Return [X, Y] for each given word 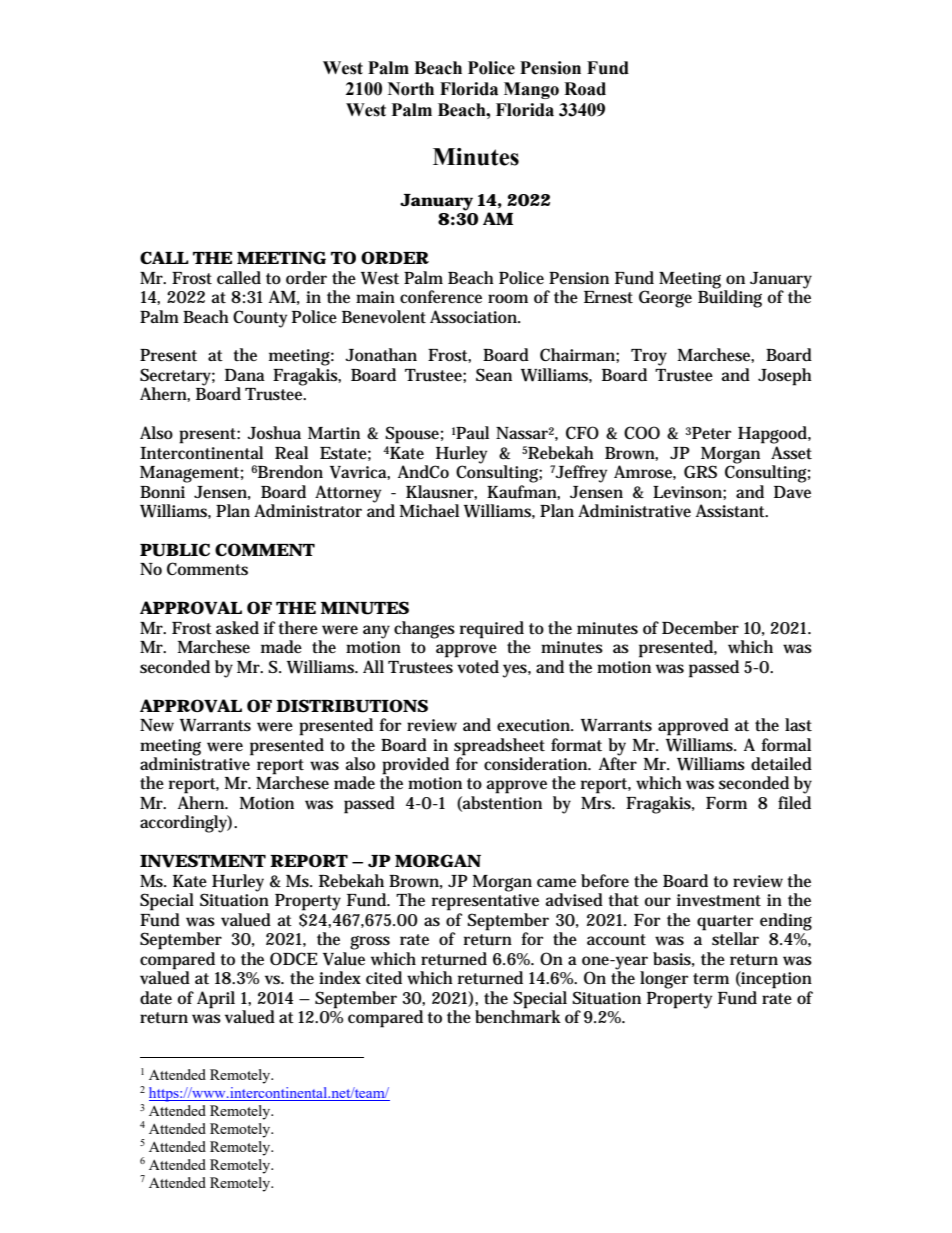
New [157, 725]
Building [730, 298]
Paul [472, 433]
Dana [245, 375]
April [216, 1000]
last [798, 725]
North [411, 89]
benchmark [518, 1015]
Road [585, 89]
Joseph [785, 377]
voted [478, 667]
